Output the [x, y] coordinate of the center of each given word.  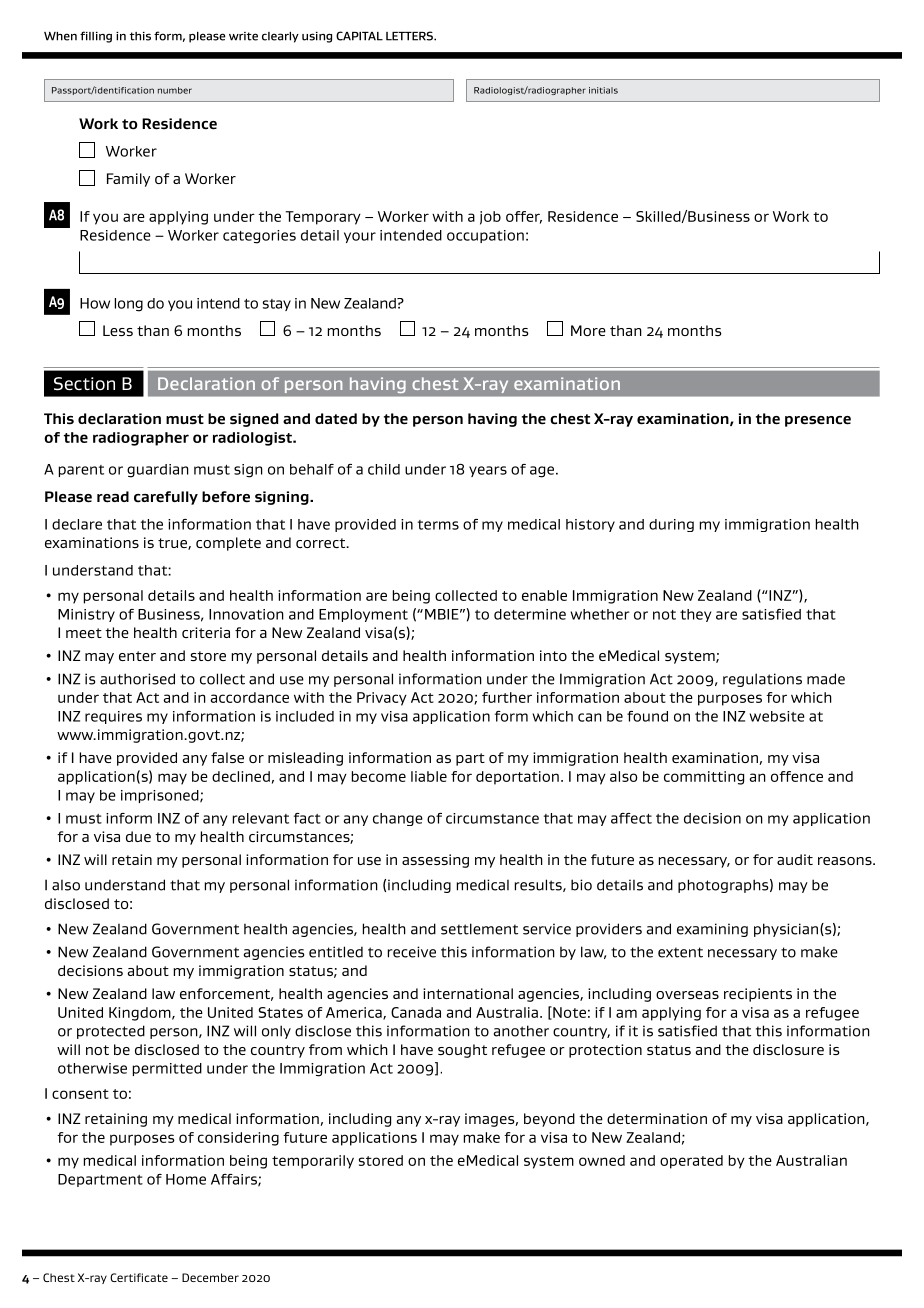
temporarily [313, 1162]
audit [795, 859]
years [488, 471]
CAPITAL [359, 36]
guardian [158, 471]
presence [818, 421]
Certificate [139, 1277]
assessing [435, 861]
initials [603, 90]
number [175, 90]
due [138, 836]
